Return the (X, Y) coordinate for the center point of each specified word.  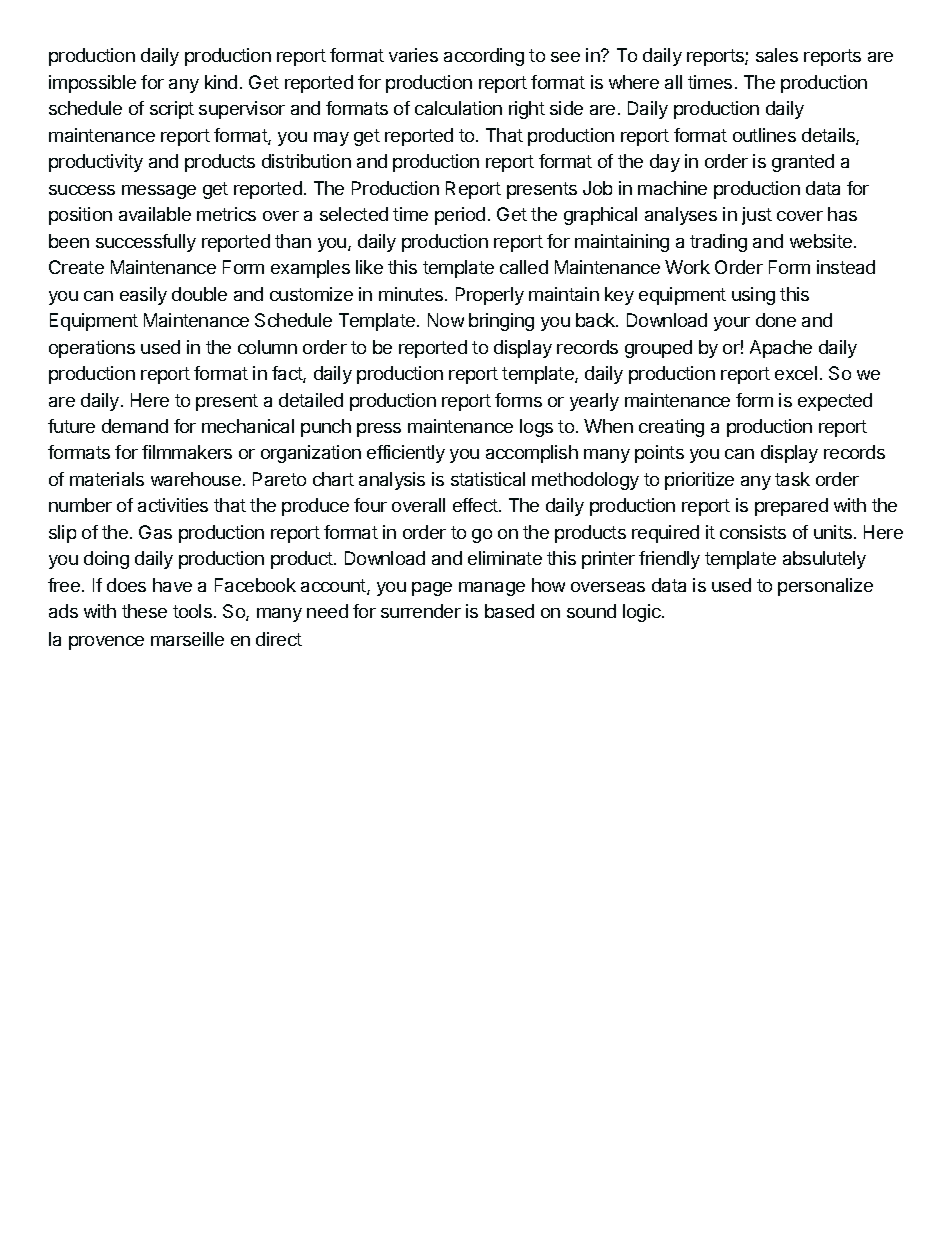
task (792, 479)
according (484, 57)
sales (777, 55)
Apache (781, 349)
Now (446, 320)
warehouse (196, 479)
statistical (488, 479)
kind (221, 82)
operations (92, 349)
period (460, 216)
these (144, 611)
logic (643, 613)
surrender (421, 611)
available (155, 214)
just (757, 216)
